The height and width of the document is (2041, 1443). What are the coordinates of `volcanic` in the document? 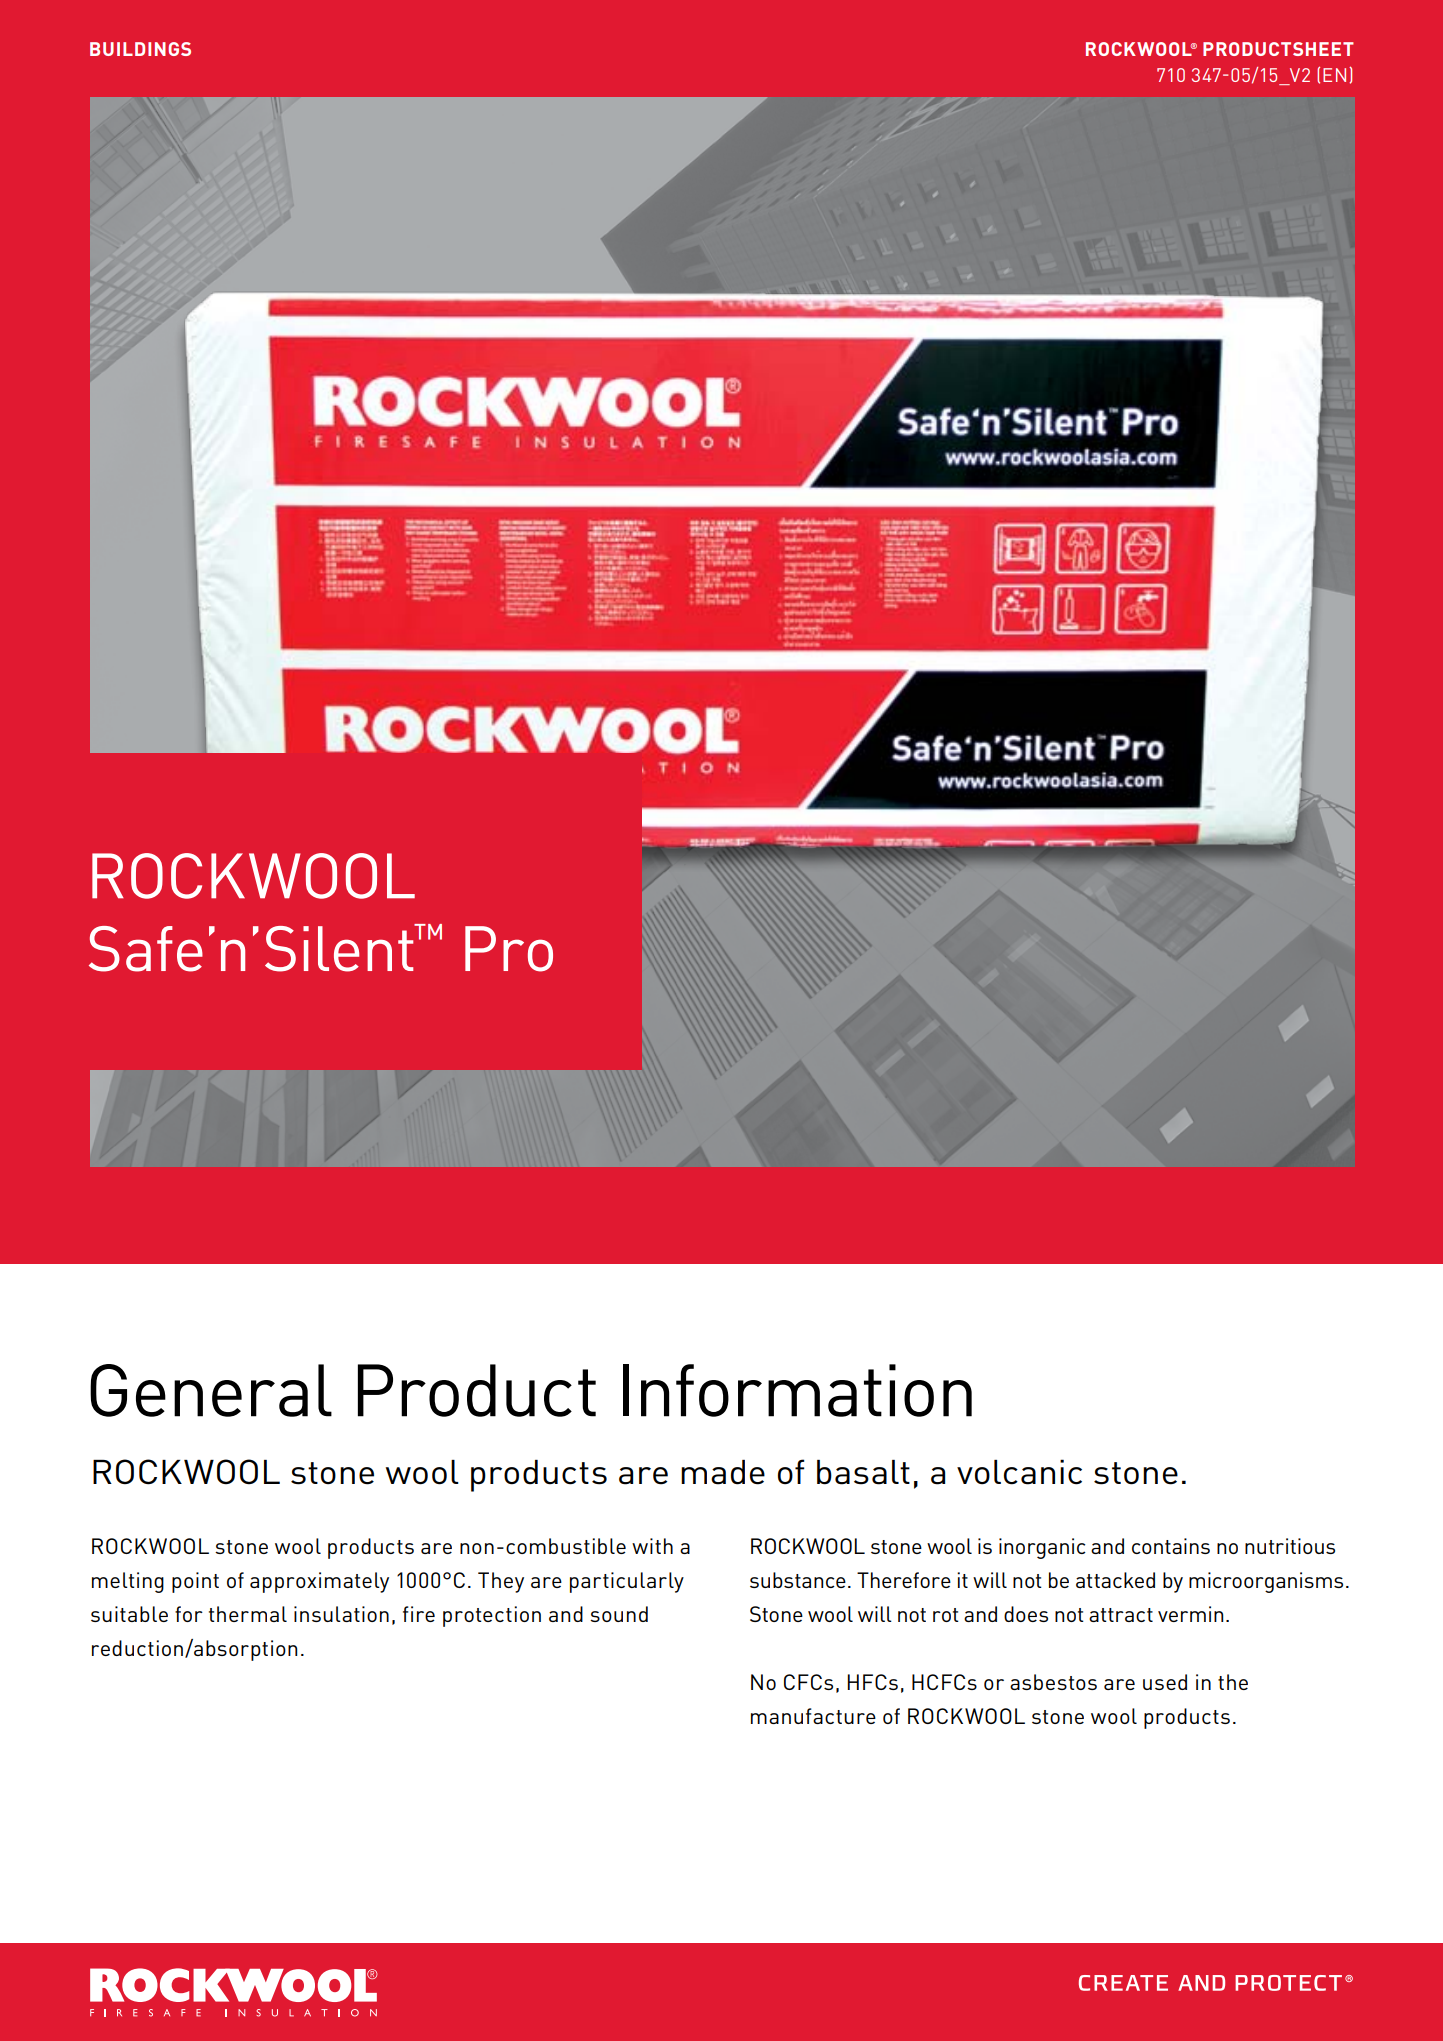 It's located at (1019, 1472).
